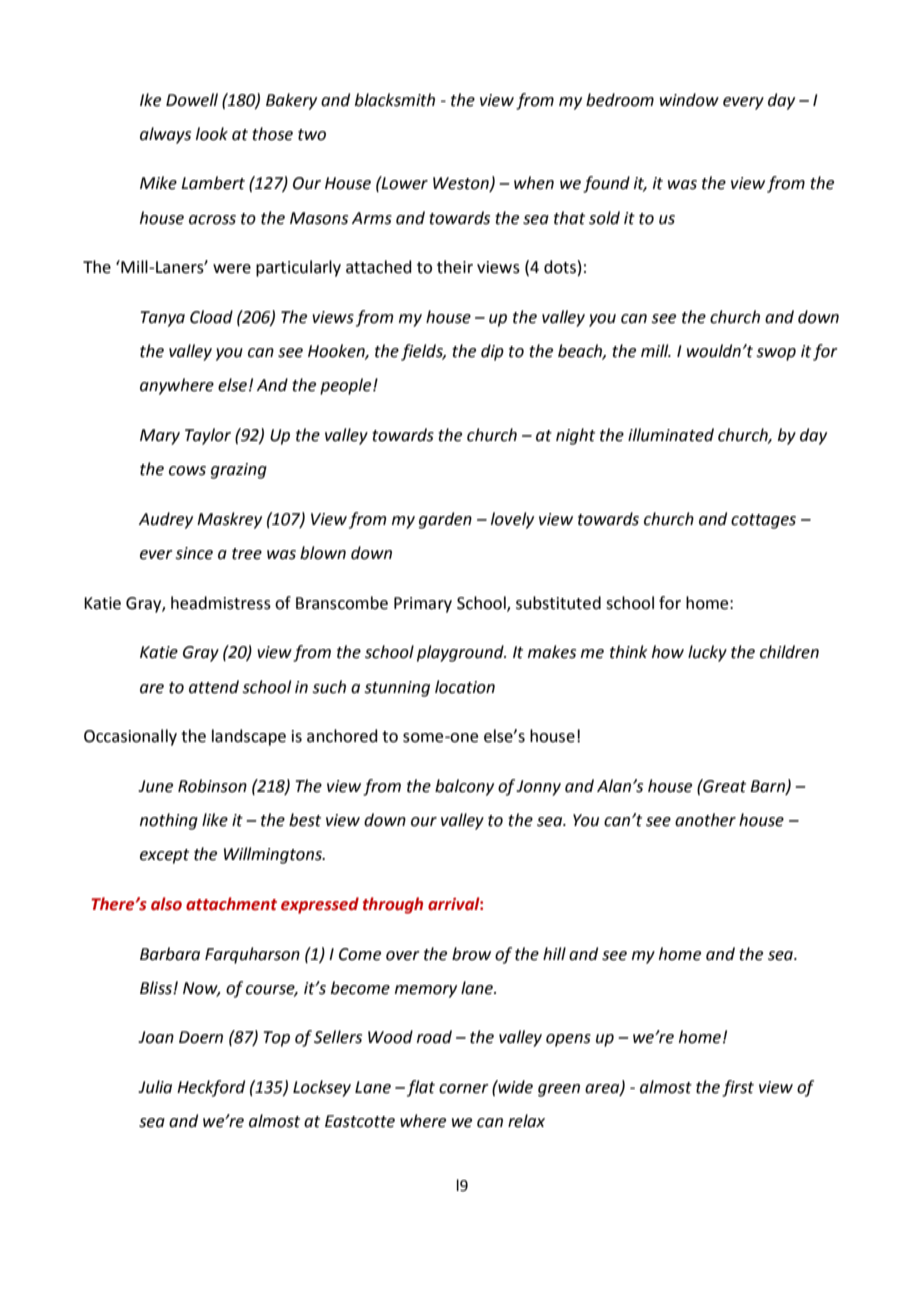 The width and height of the page is (924, 1308). I want to click on Julia, so click(155, 1087).
